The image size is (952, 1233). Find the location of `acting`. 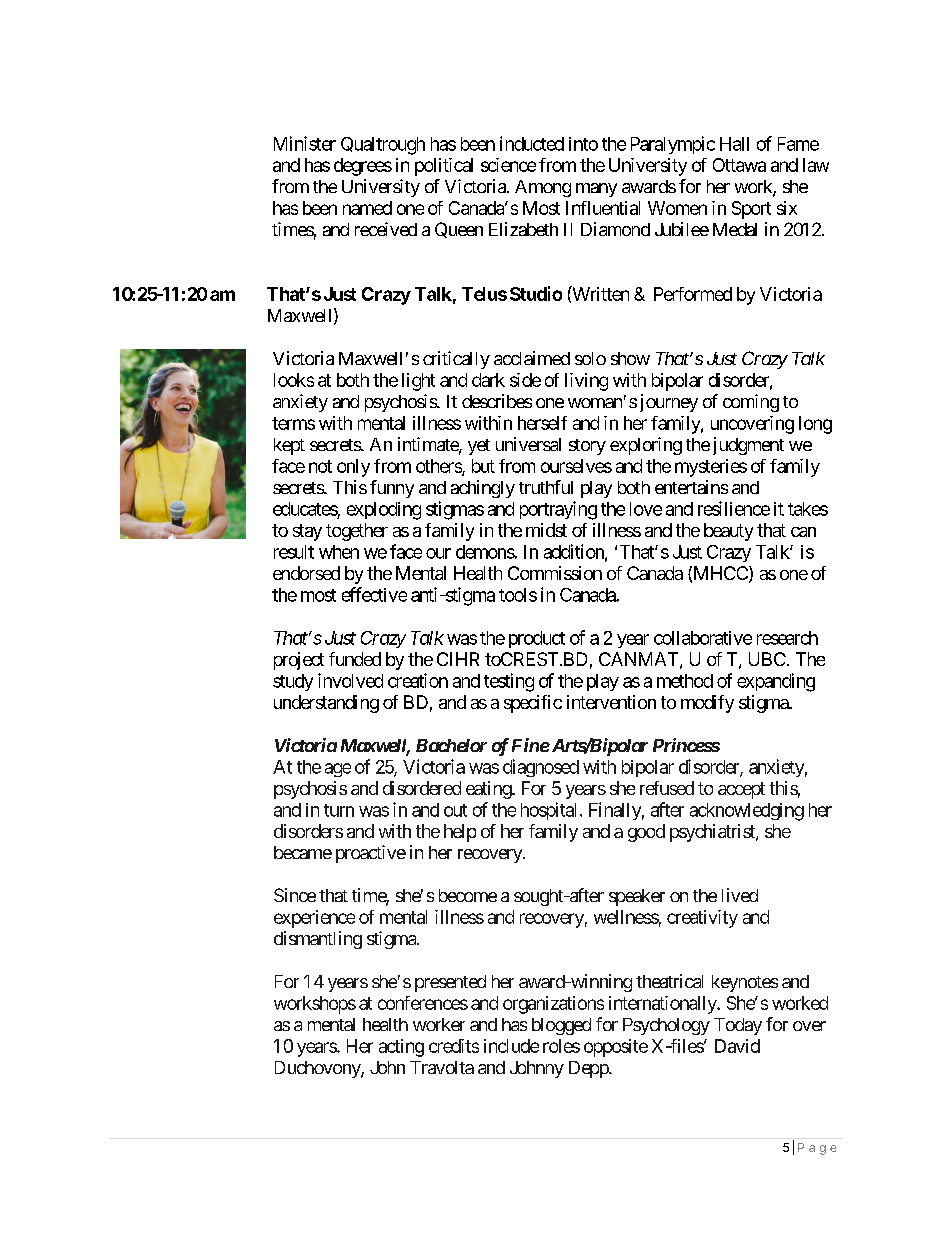

acting is located at coordinates (401, 1048).
